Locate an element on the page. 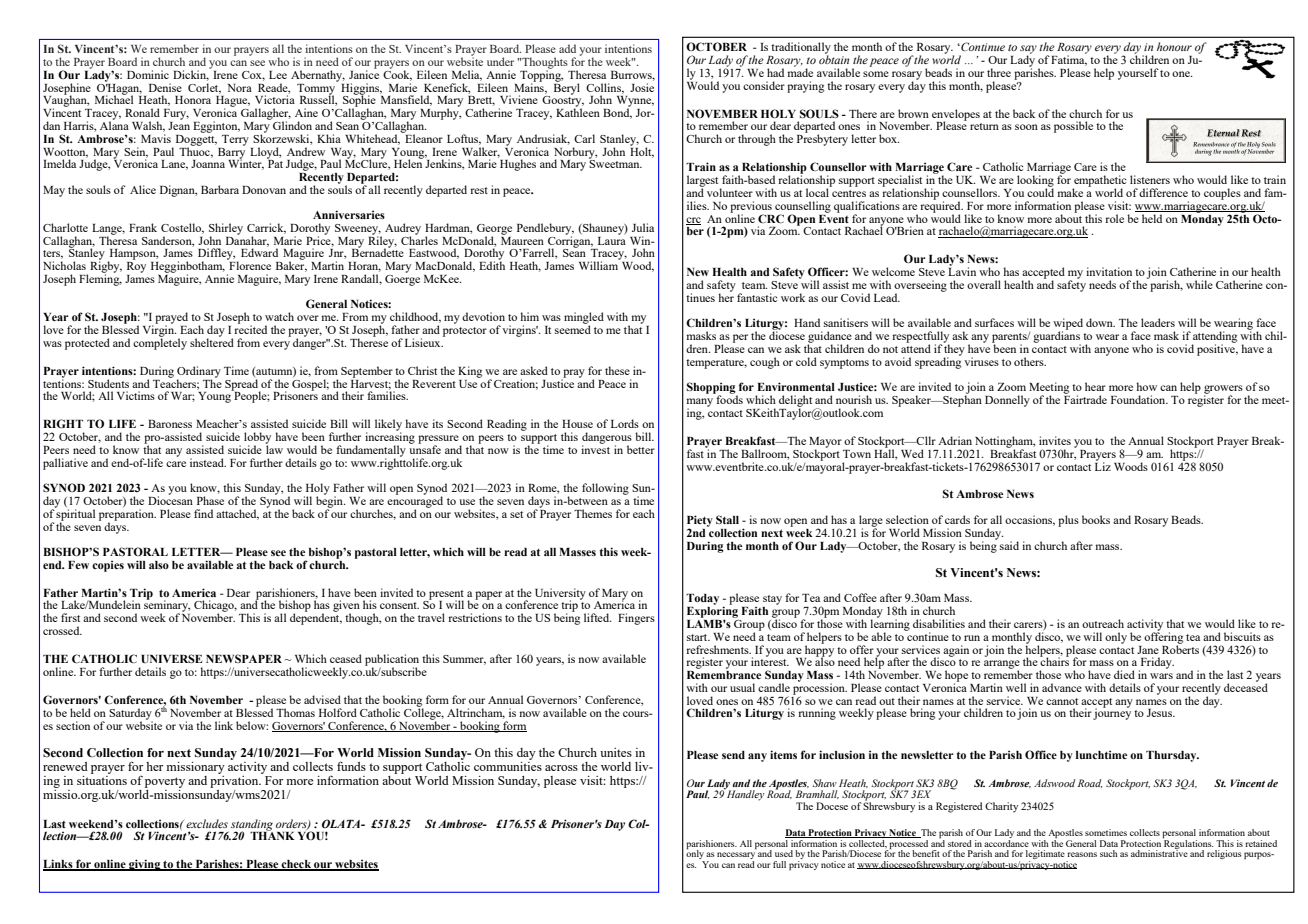 The width and height of the image is (1308, 924). Liz is located at coordinates (1103, 465).
